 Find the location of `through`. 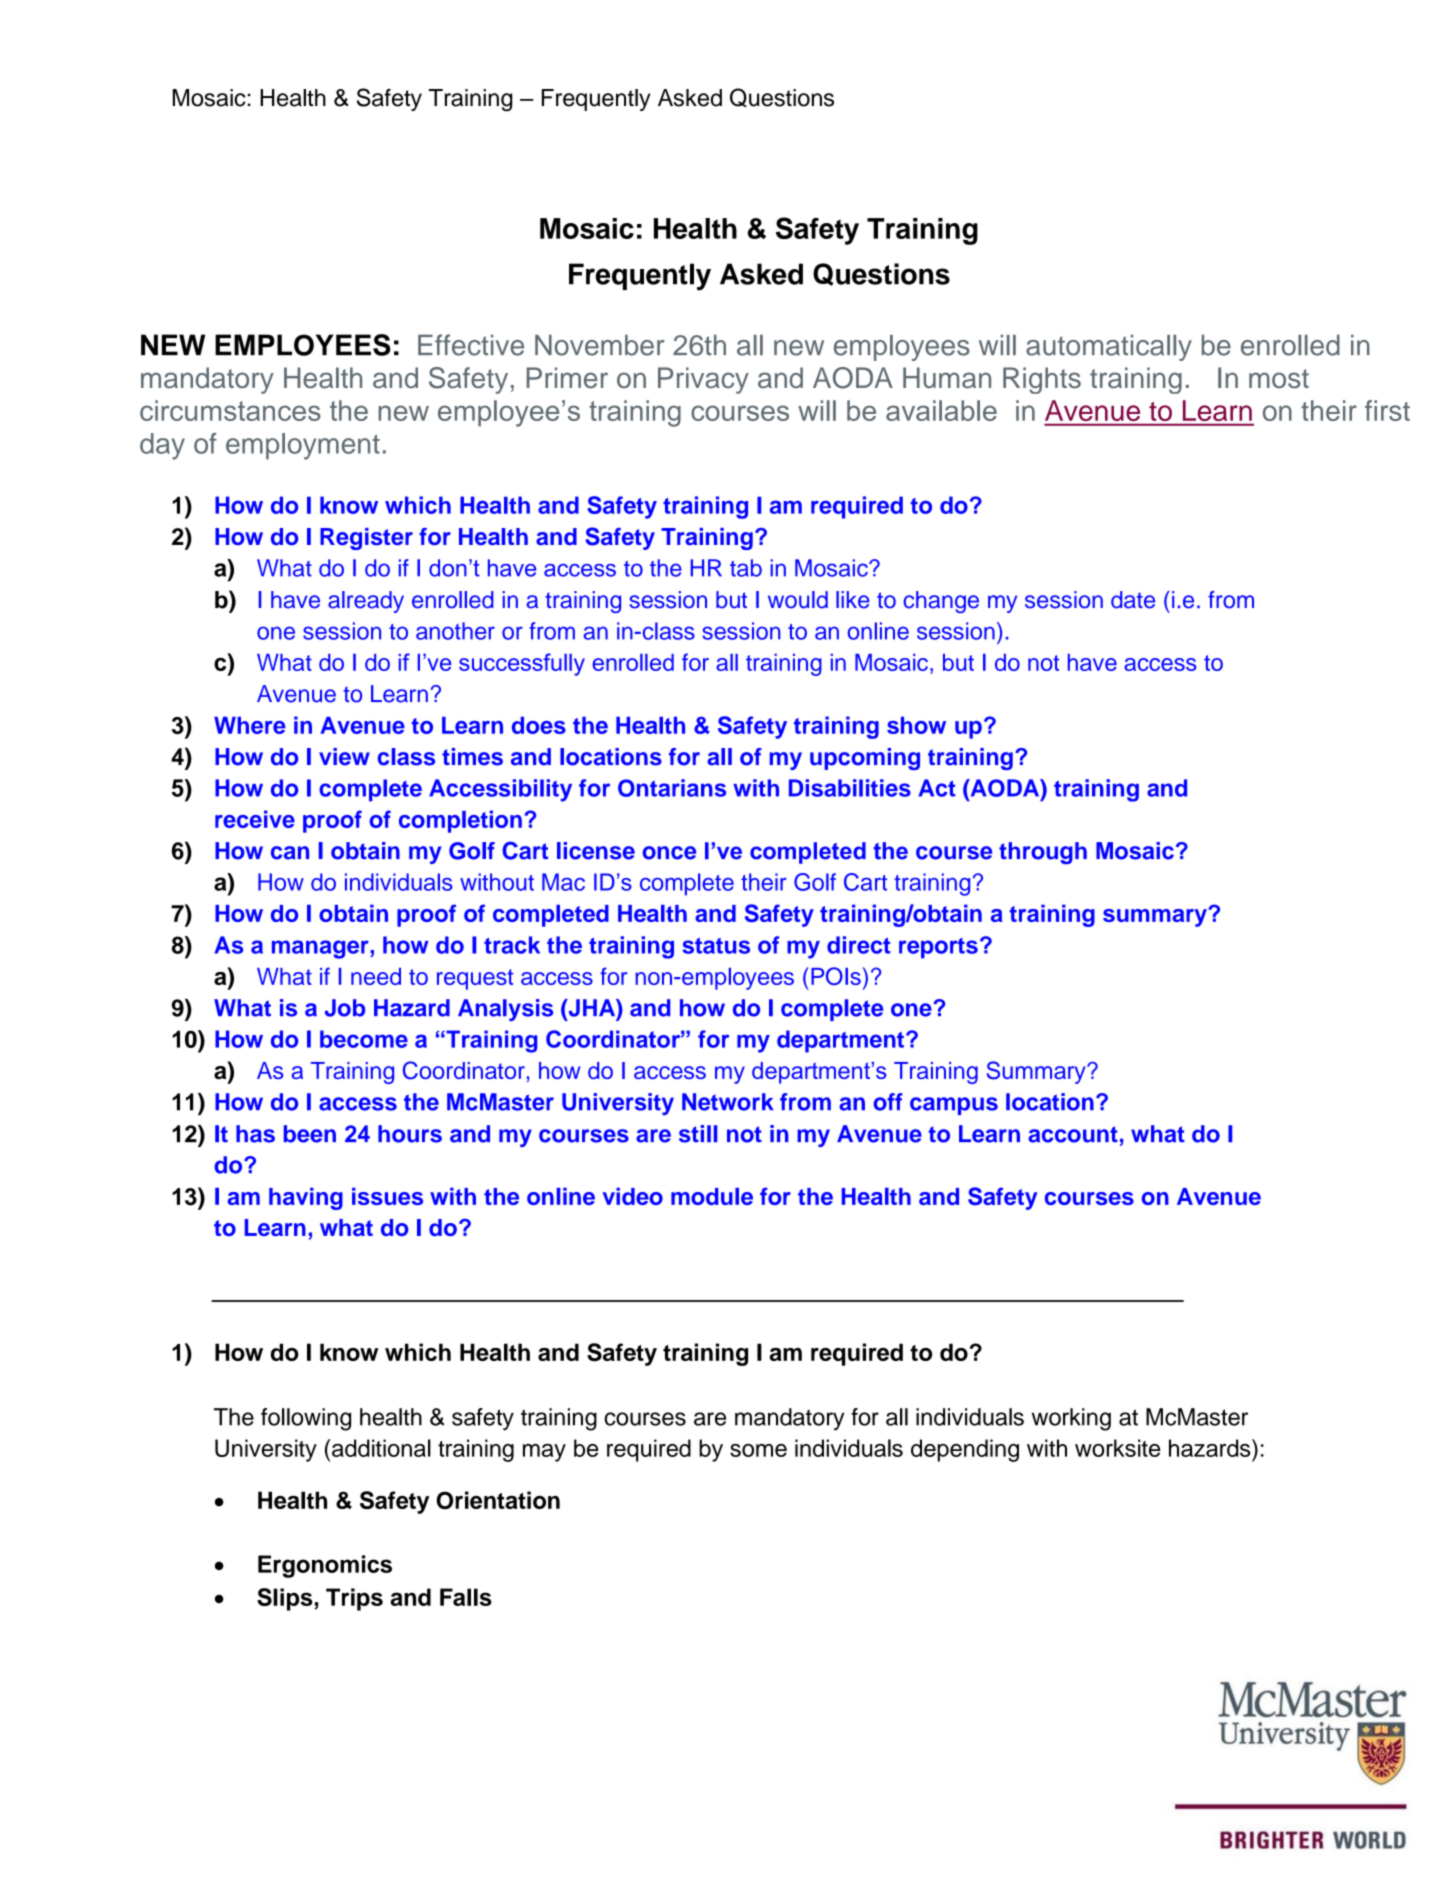

through is located at coordinates (1043, 853).
